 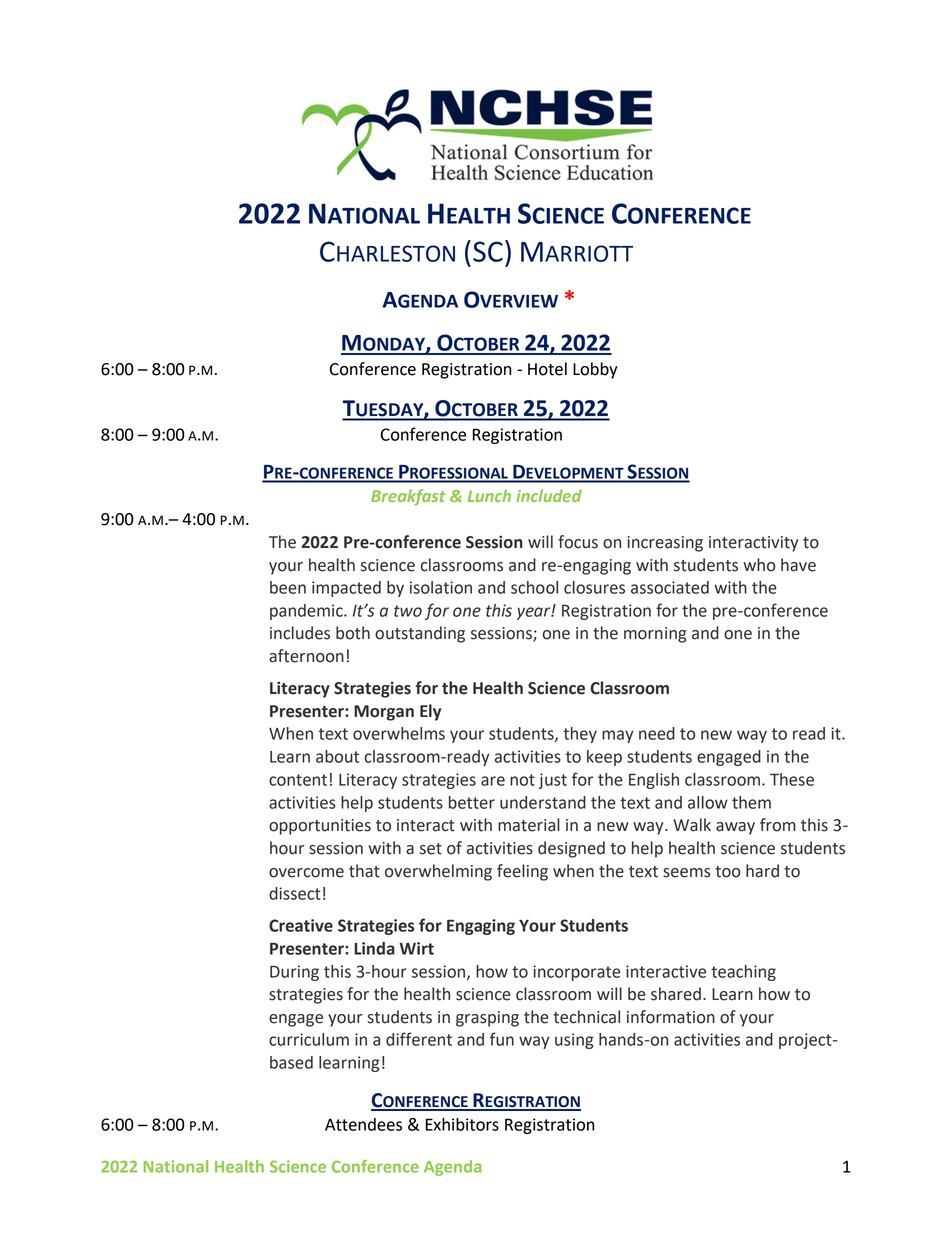 I want to click on school, so click(x=534, y=587).
